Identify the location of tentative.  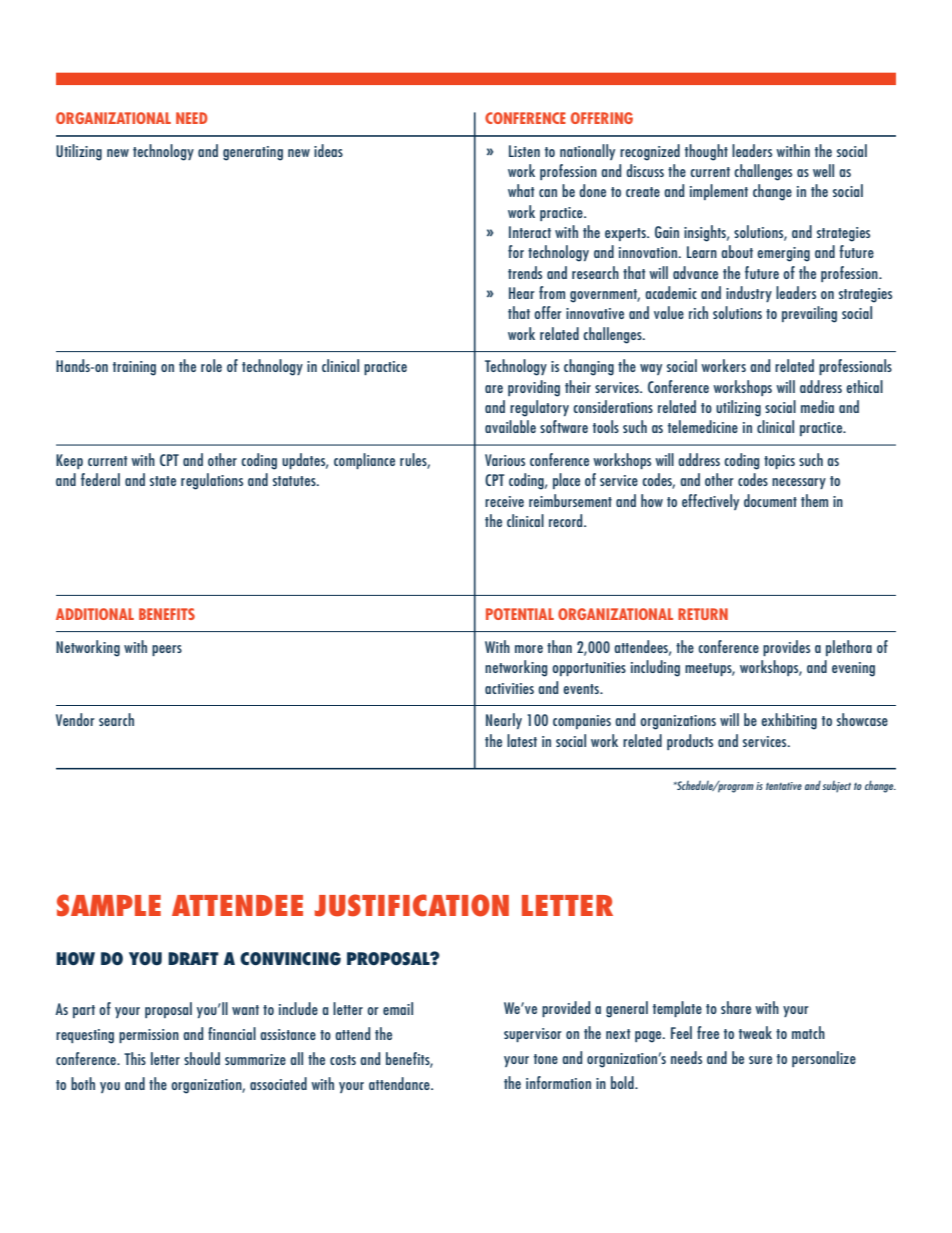
(784, 786).
